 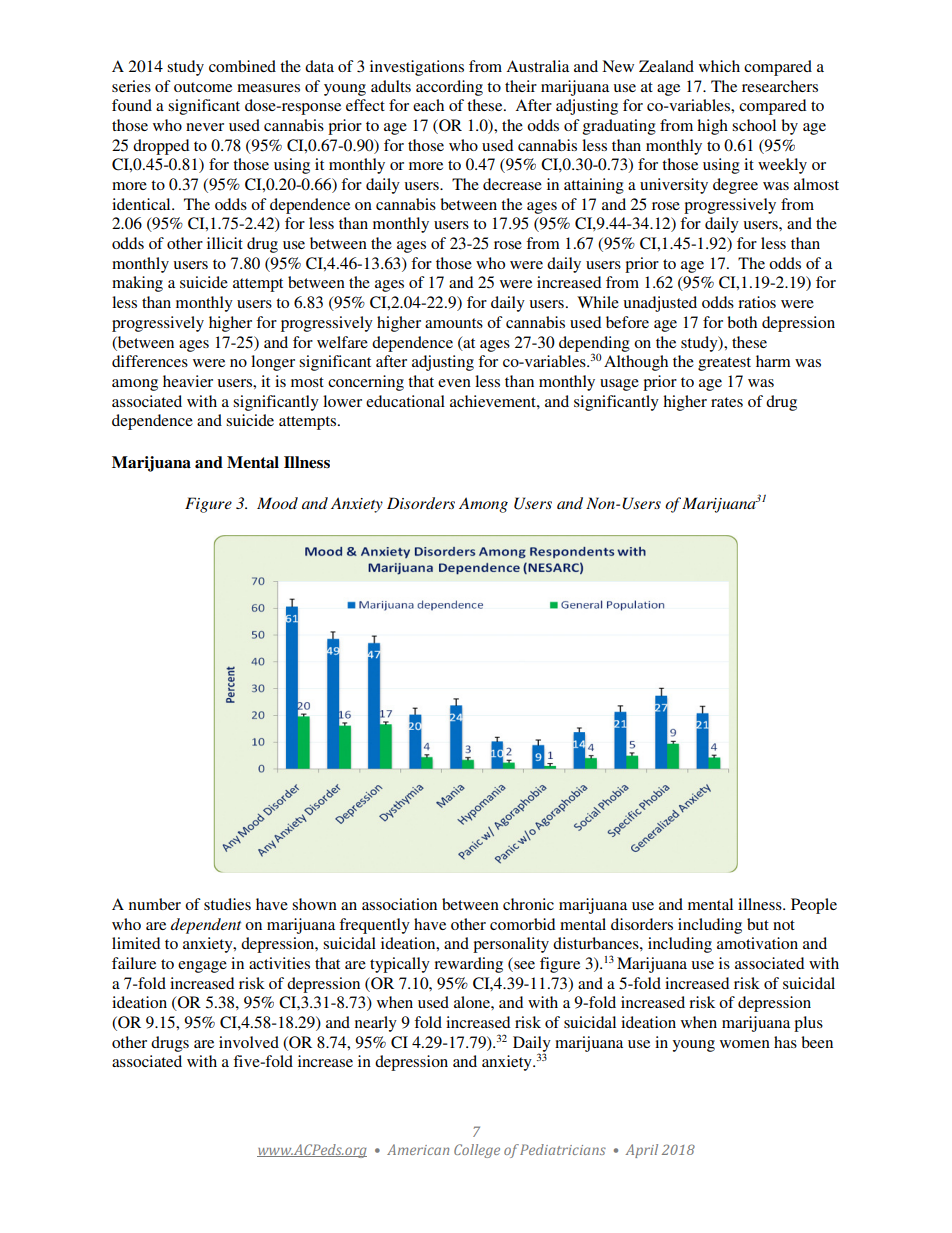 What do you see at coordinates (727, 402) in the page?
I see `rates` at bounding box center [727, 402].
